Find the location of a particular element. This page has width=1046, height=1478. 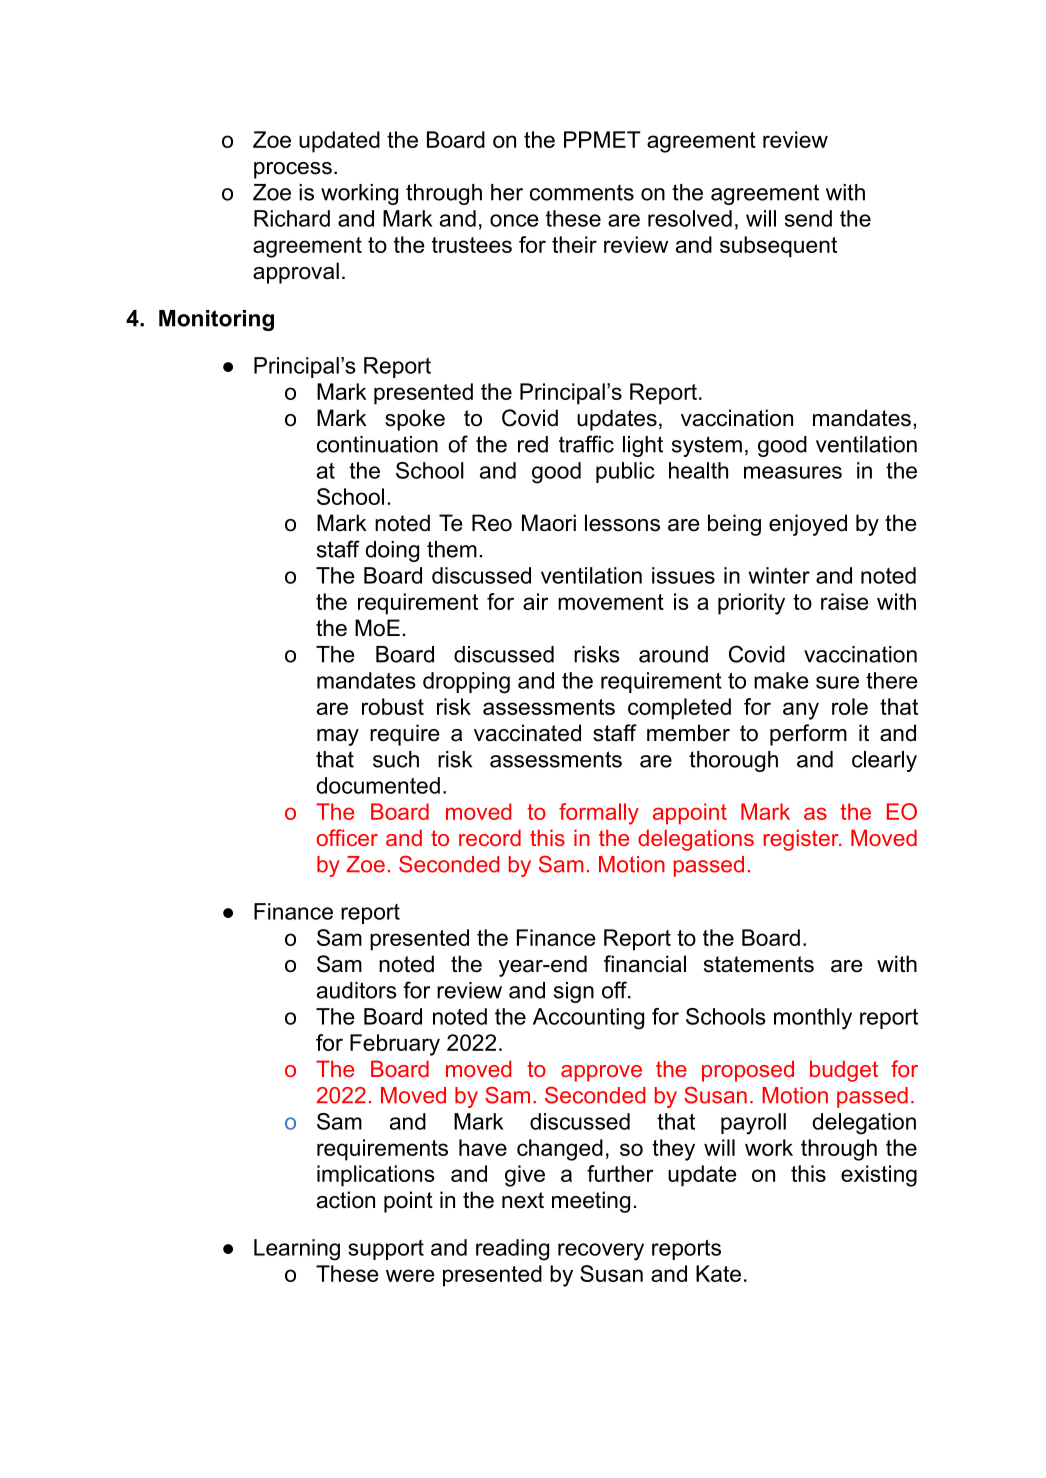

send is located at coordinates (808, 218).
